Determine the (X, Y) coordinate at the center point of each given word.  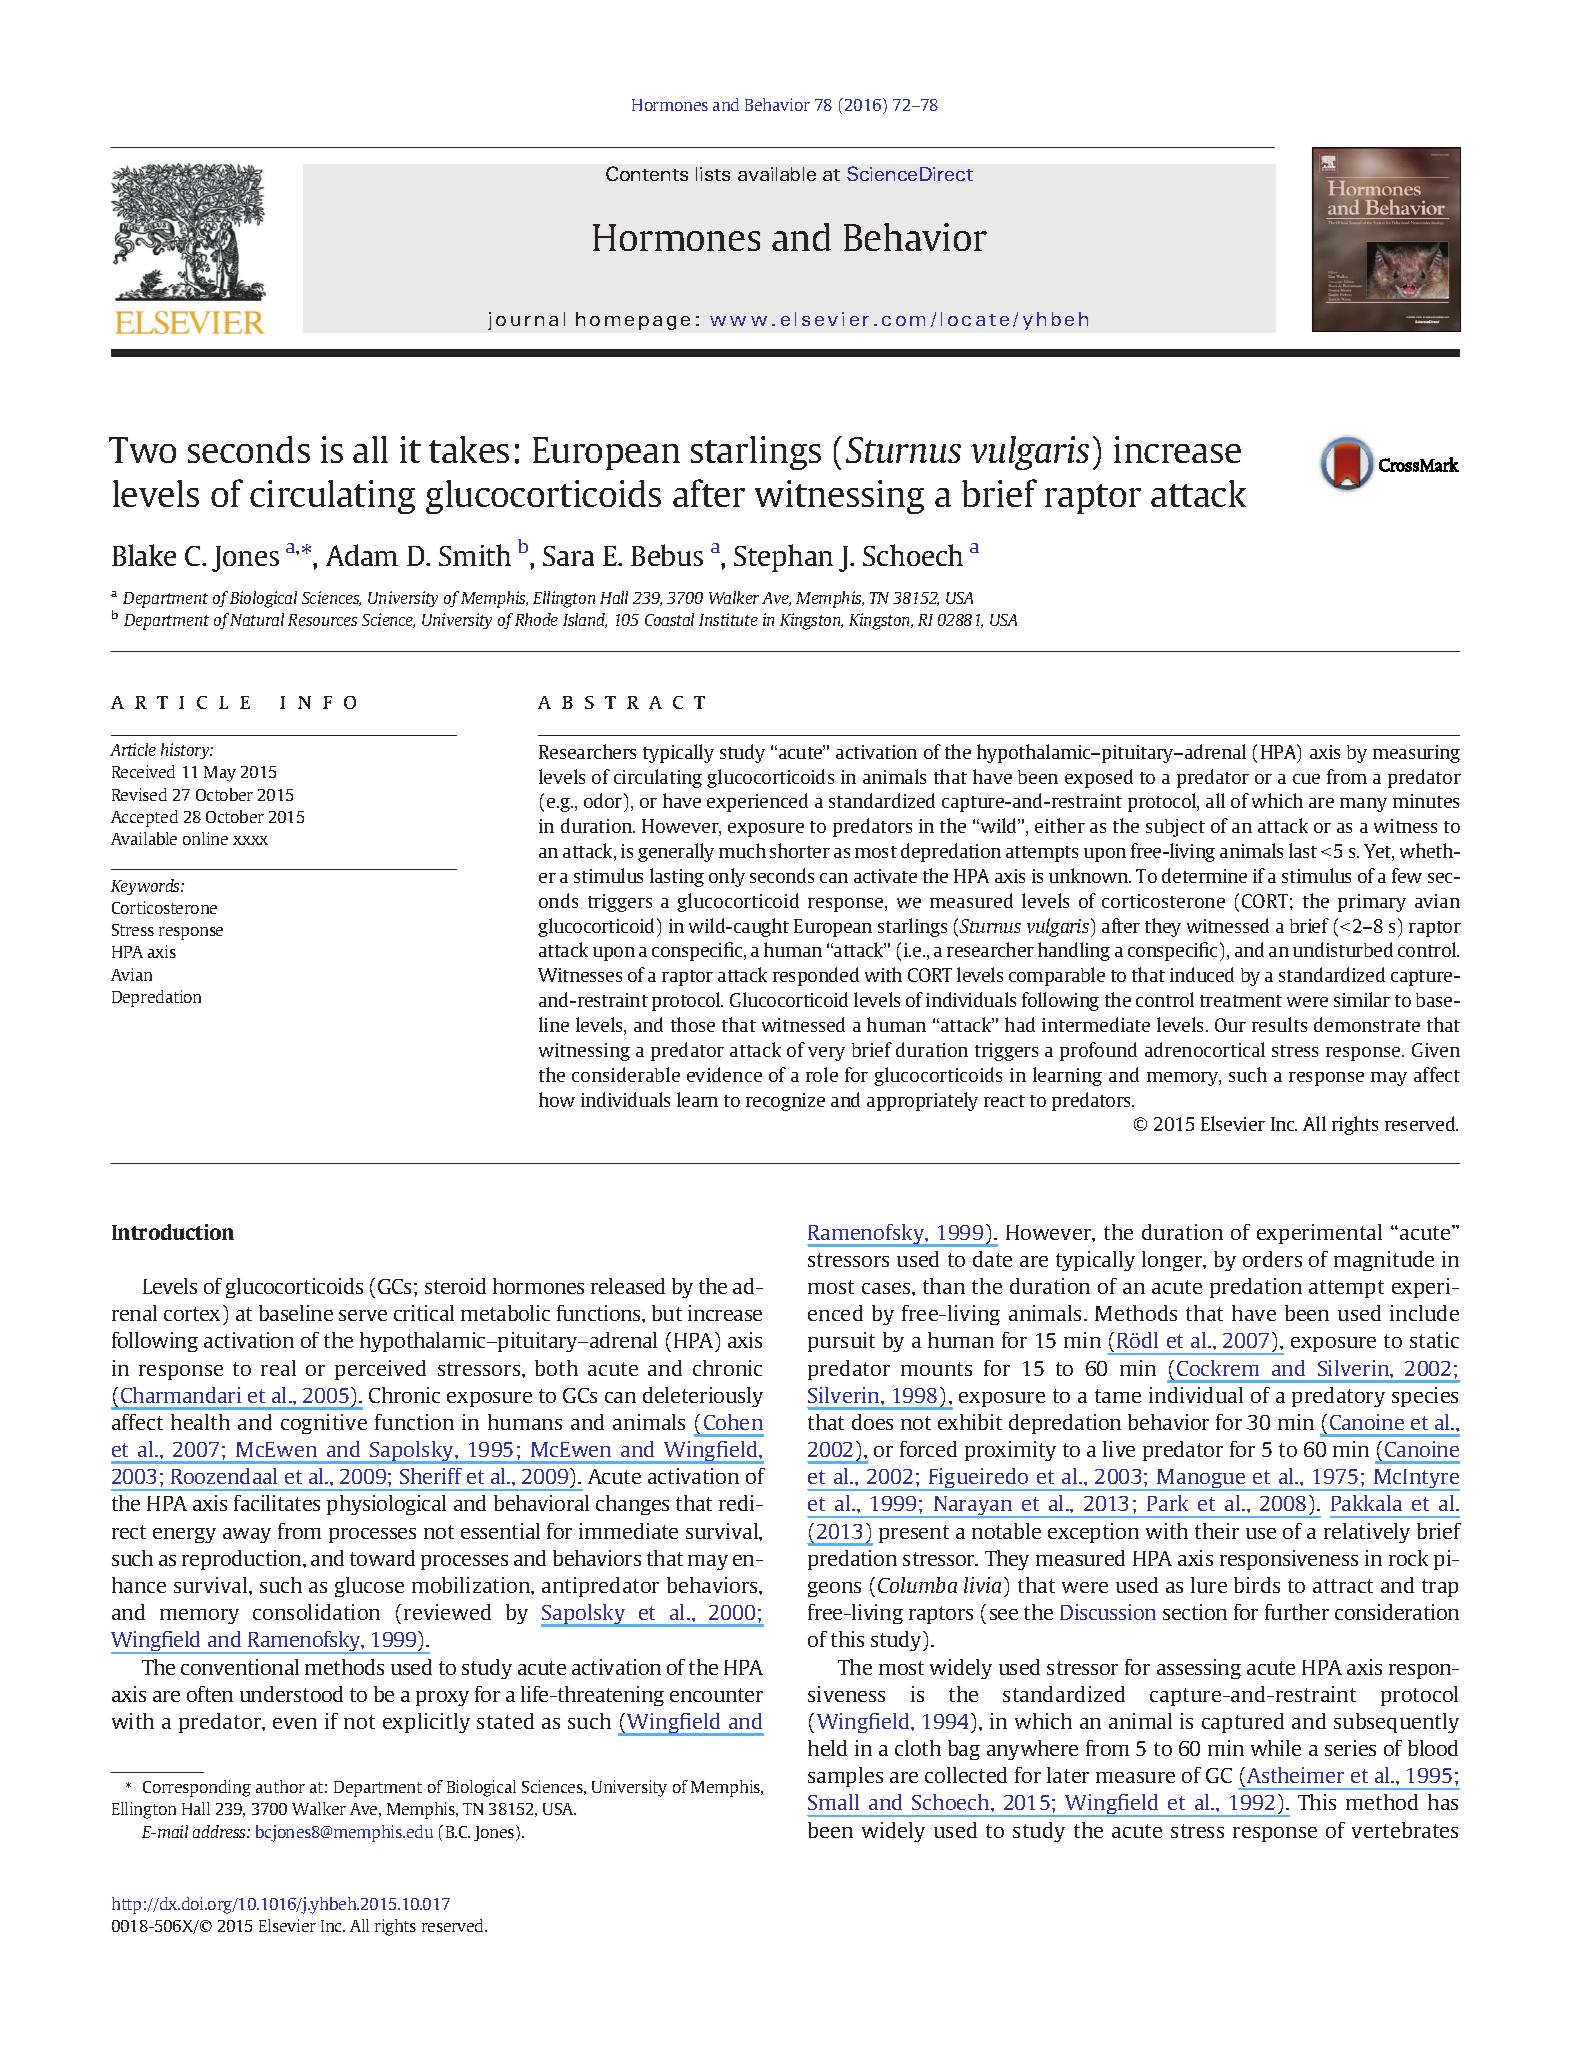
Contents (647, 173)
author (280, 1786)
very (826, 1054)
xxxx (250, 840)
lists (713, 174)
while (1276, 1748)
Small (833, 1802)
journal (526, 321)
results (1279, 1024)
